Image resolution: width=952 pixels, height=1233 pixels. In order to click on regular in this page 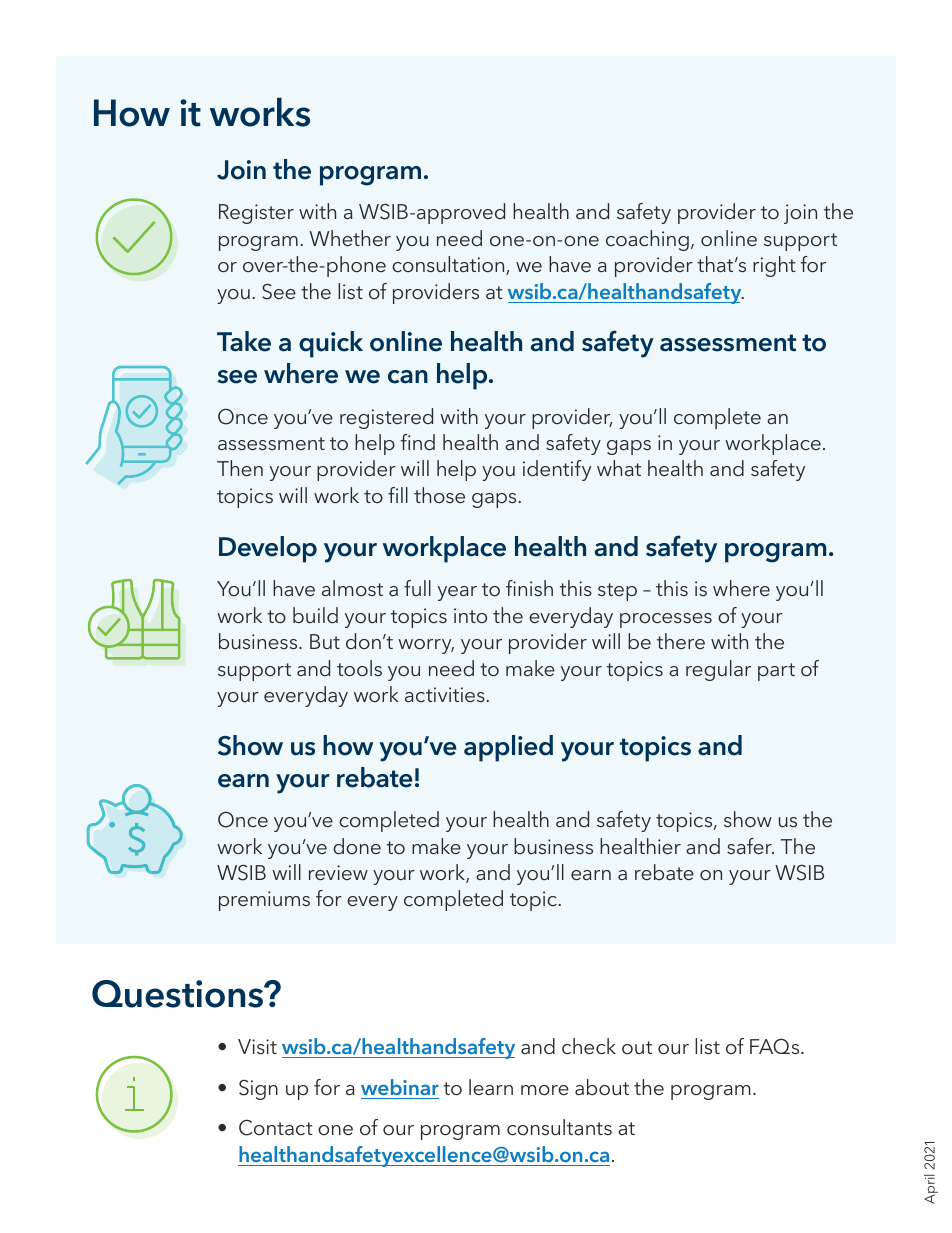, I will do `click(718, 670)`.
